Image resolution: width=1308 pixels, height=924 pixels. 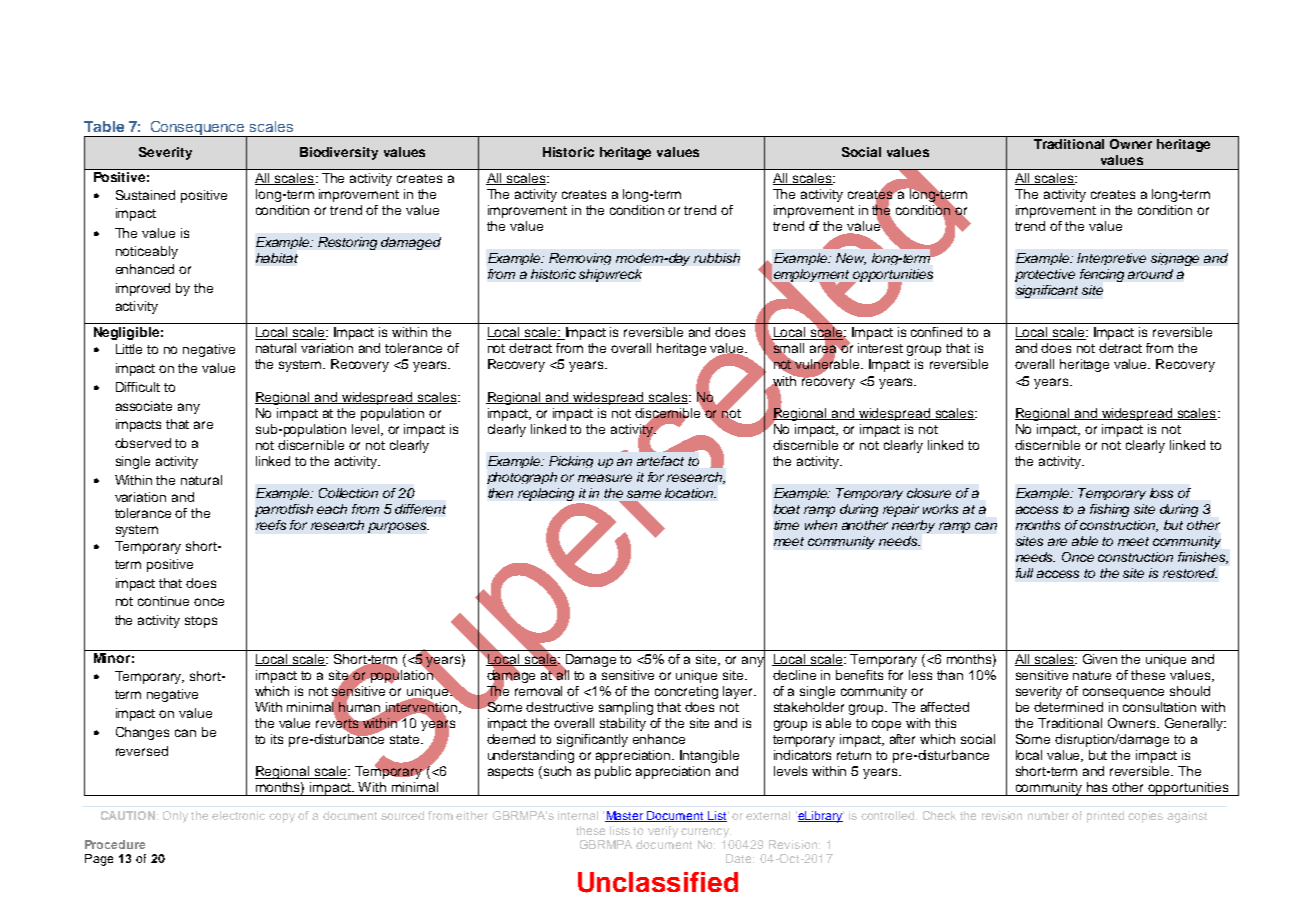 What do you see at coordinates (658, 882) in the document?
I see `Unclassified` at bounding box center [658, 882].
